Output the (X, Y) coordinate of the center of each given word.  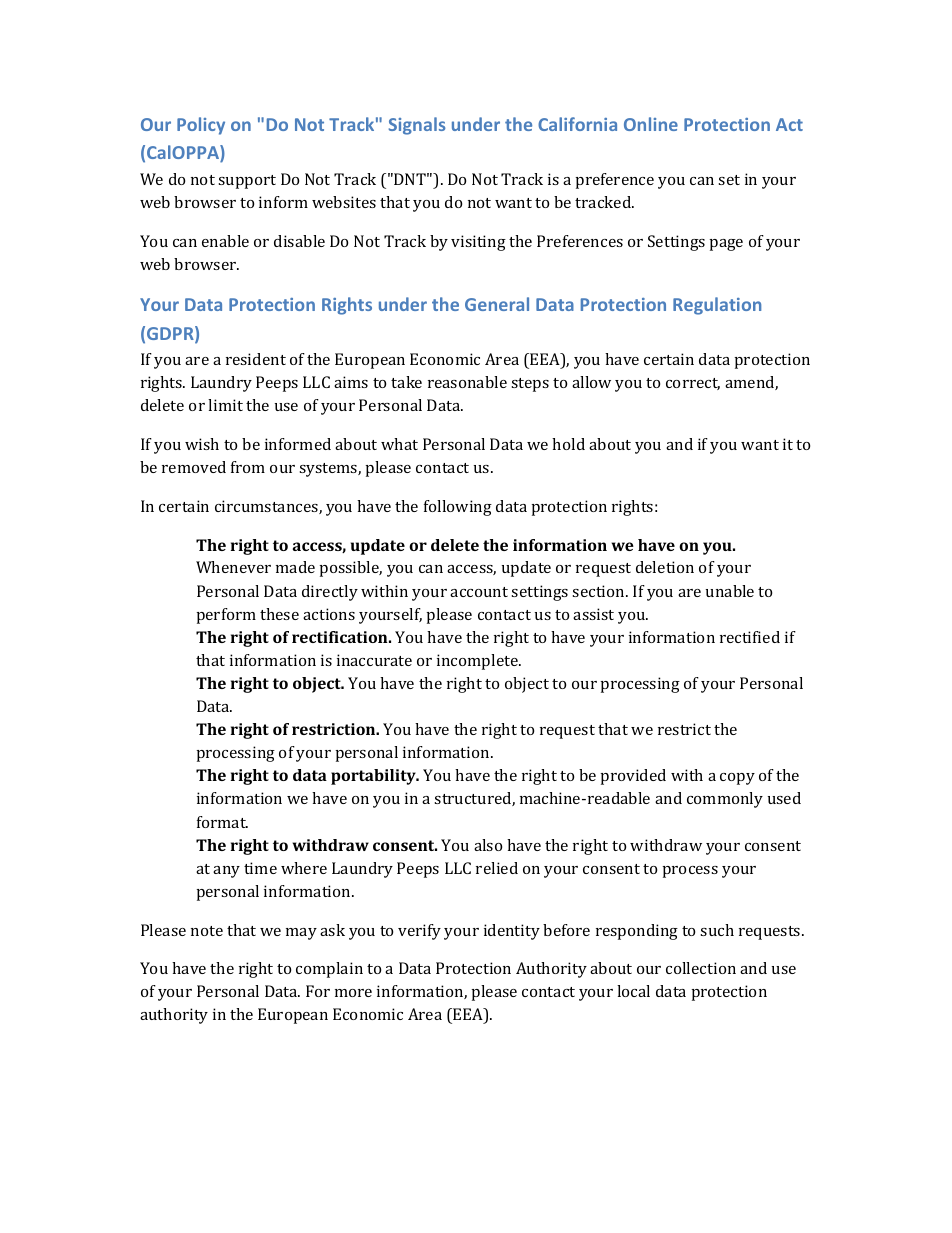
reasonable (467, 382)
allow (591, 382)
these (279, 614)
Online (651, 124)
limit (225, 405)
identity (512, 932)
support (247, 182)
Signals (417, 126)
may (301, 934)
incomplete (478, 662)
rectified (750, 637)
